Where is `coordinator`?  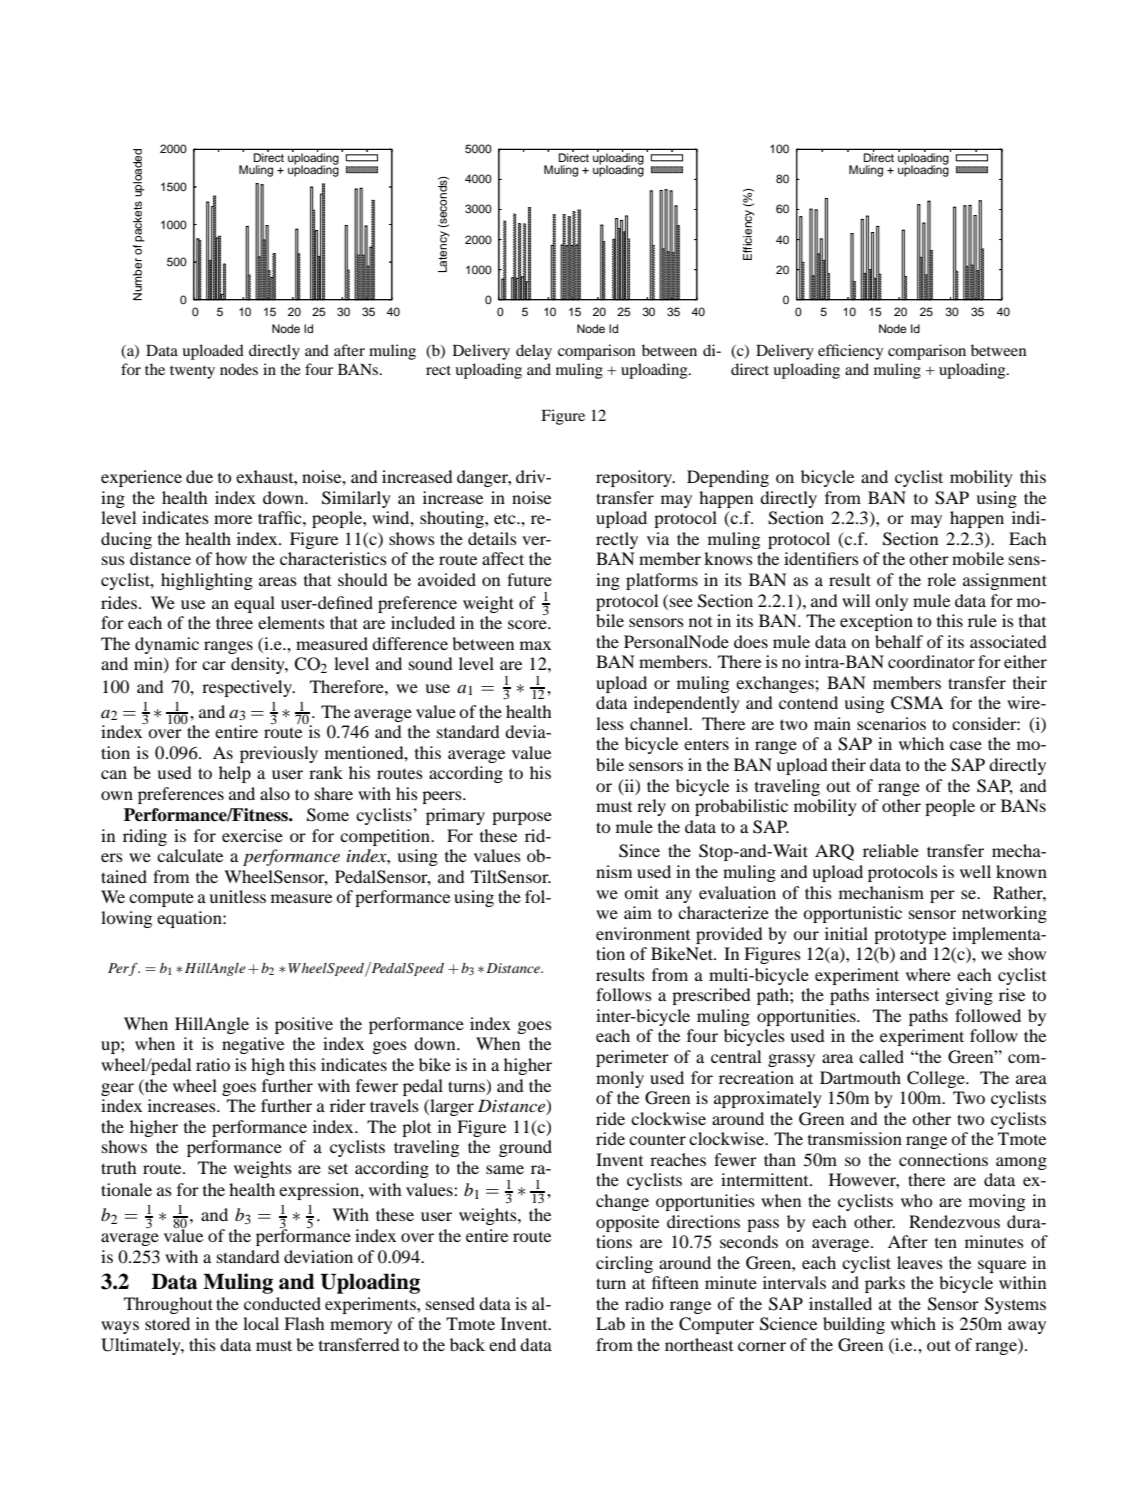 coordinator is located at coordinates (931, 661).
